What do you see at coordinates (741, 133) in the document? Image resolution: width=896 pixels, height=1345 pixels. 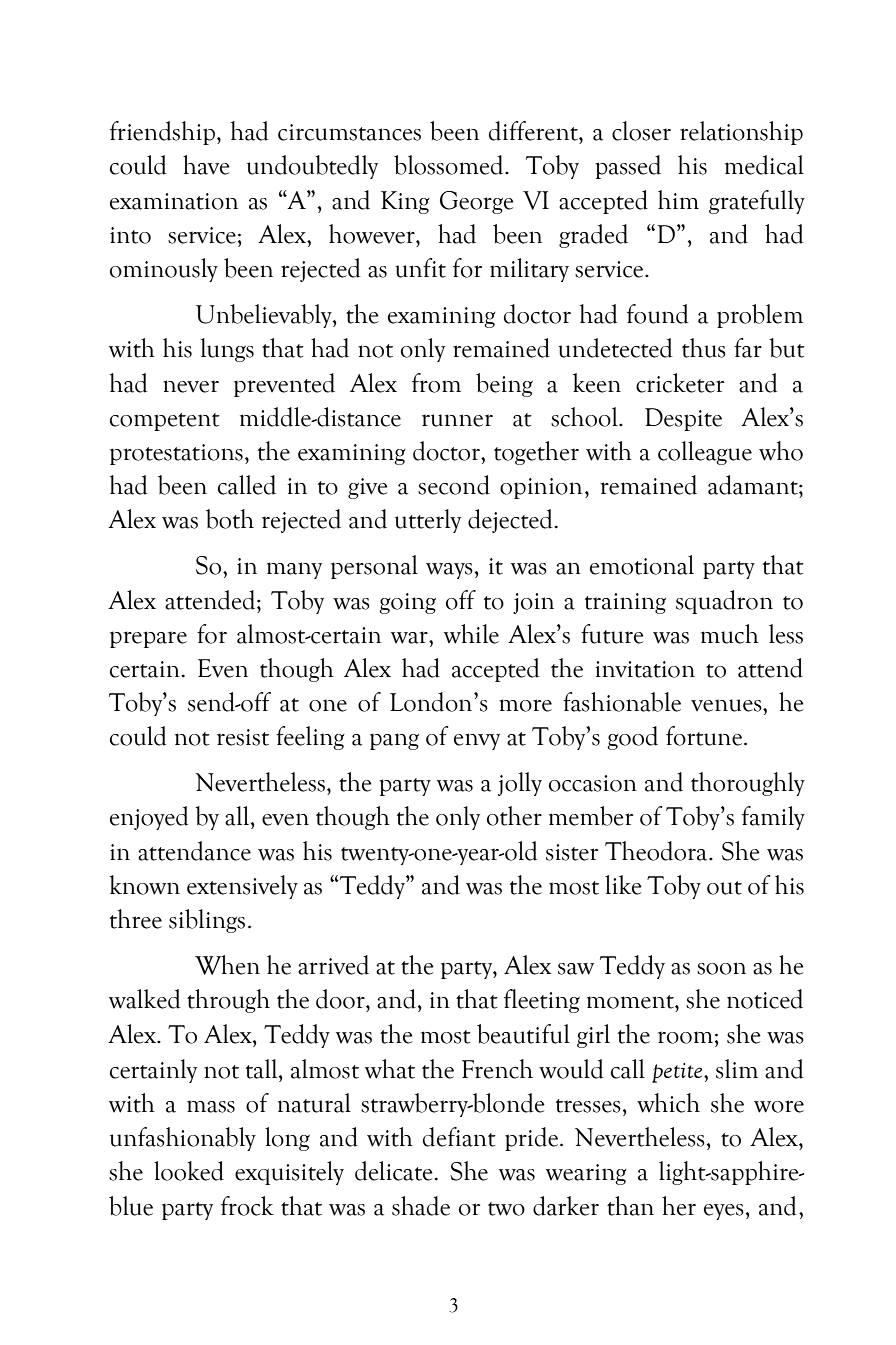 I see `relationship` at bounding box center [741, 133].
